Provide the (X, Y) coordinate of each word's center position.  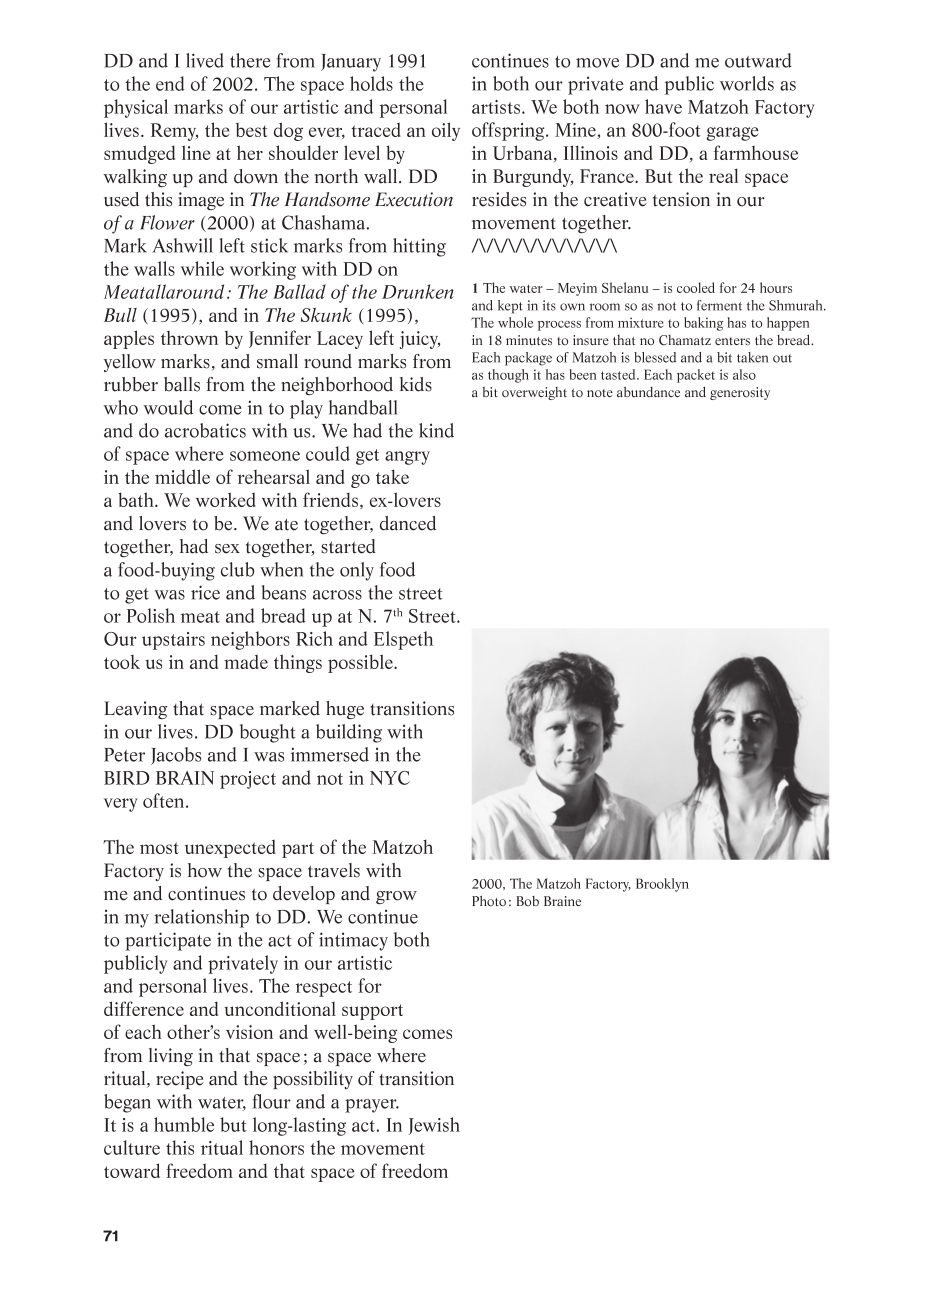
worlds (747, 83)
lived (205, 60)
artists (496, 107)
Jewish (434, 1126)
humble (184, 1124)
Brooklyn (662, 885)
